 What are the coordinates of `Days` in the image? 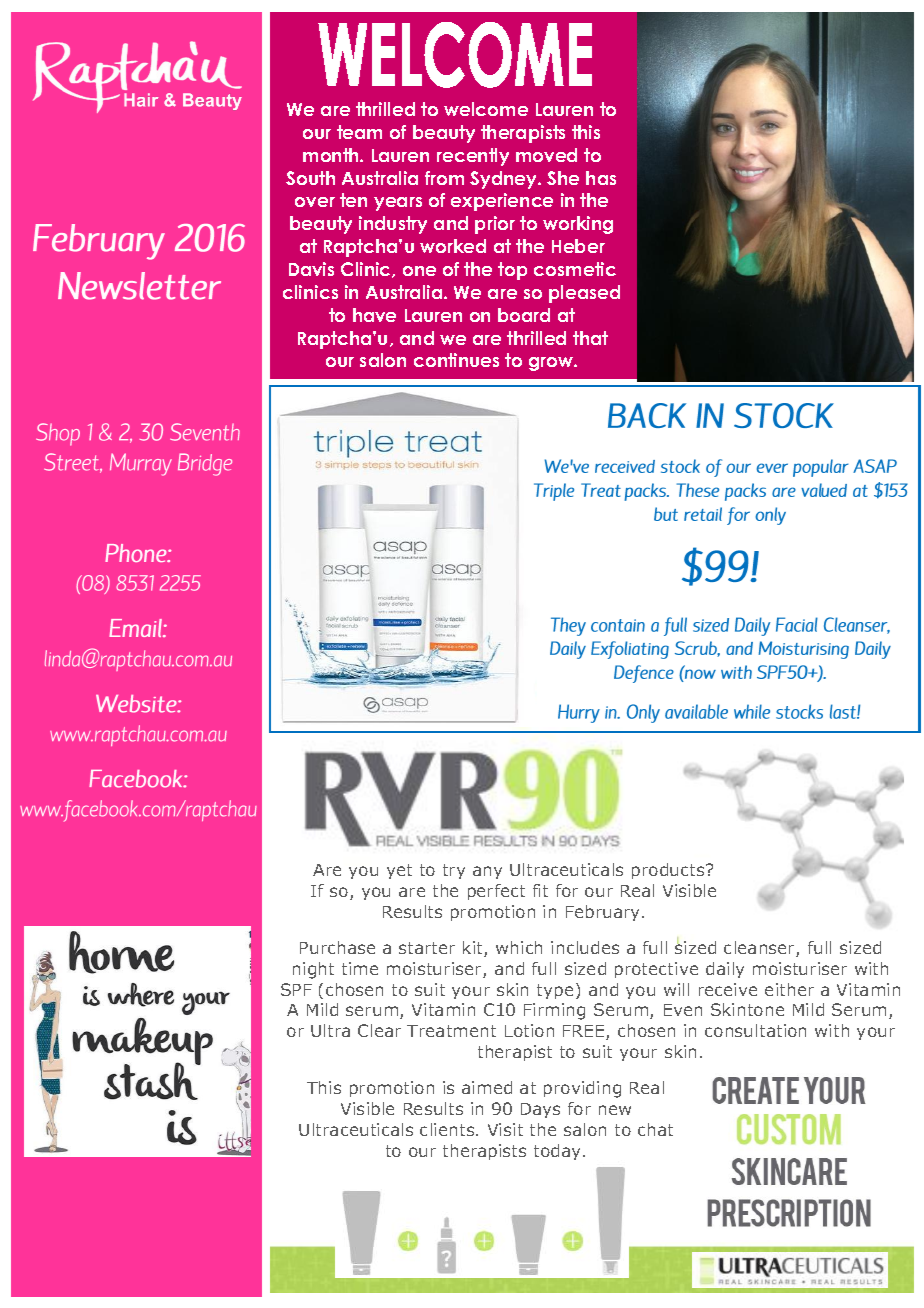 It's located at (540, 1110).
